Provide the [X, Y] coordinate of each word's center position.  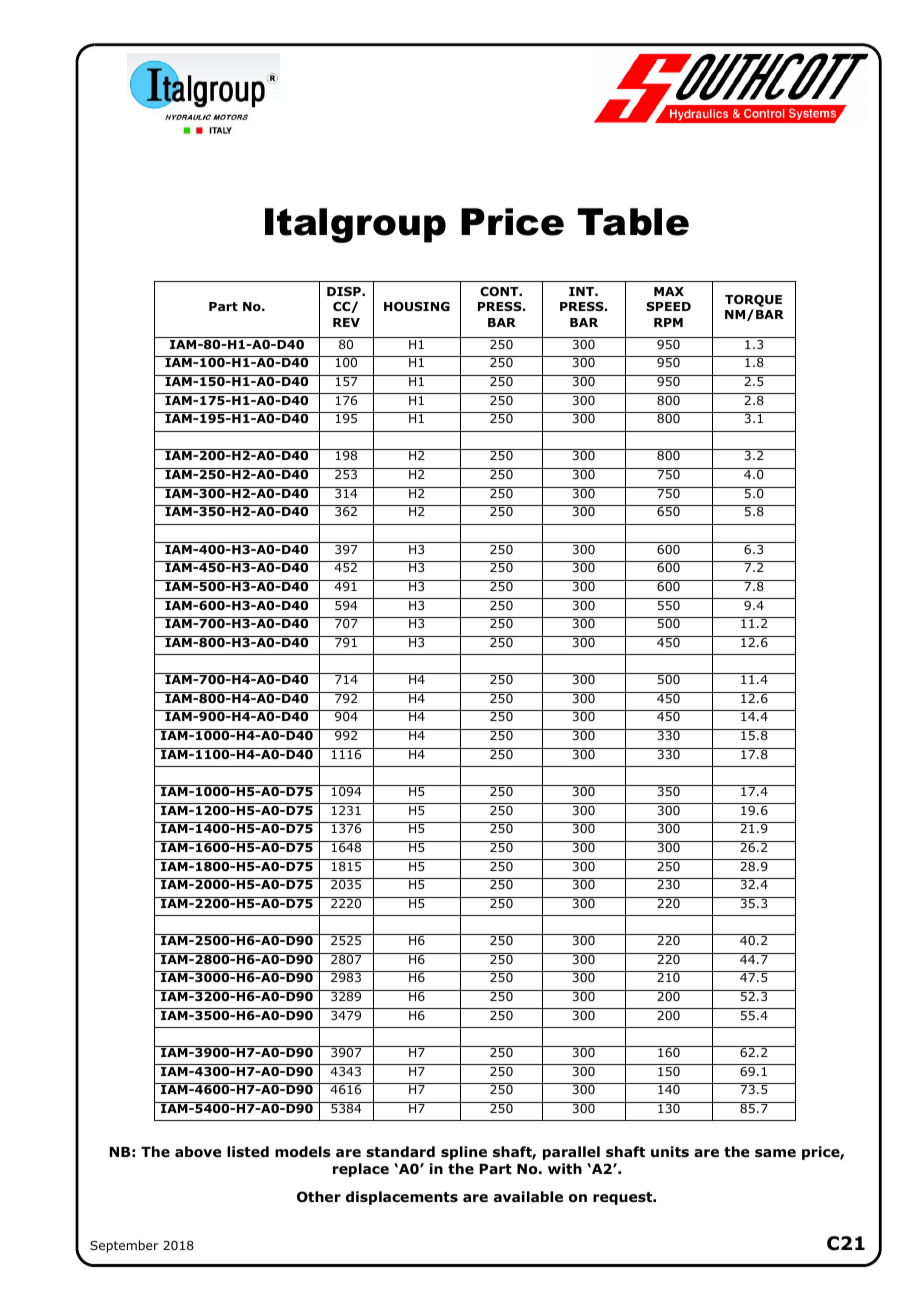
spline [464, 1153]
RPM [668, 322]
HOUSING [417, 306]
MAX [669, 291]
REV [346, 322]
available [528, 1196]
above [198, 1152]
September [124, 1246]
